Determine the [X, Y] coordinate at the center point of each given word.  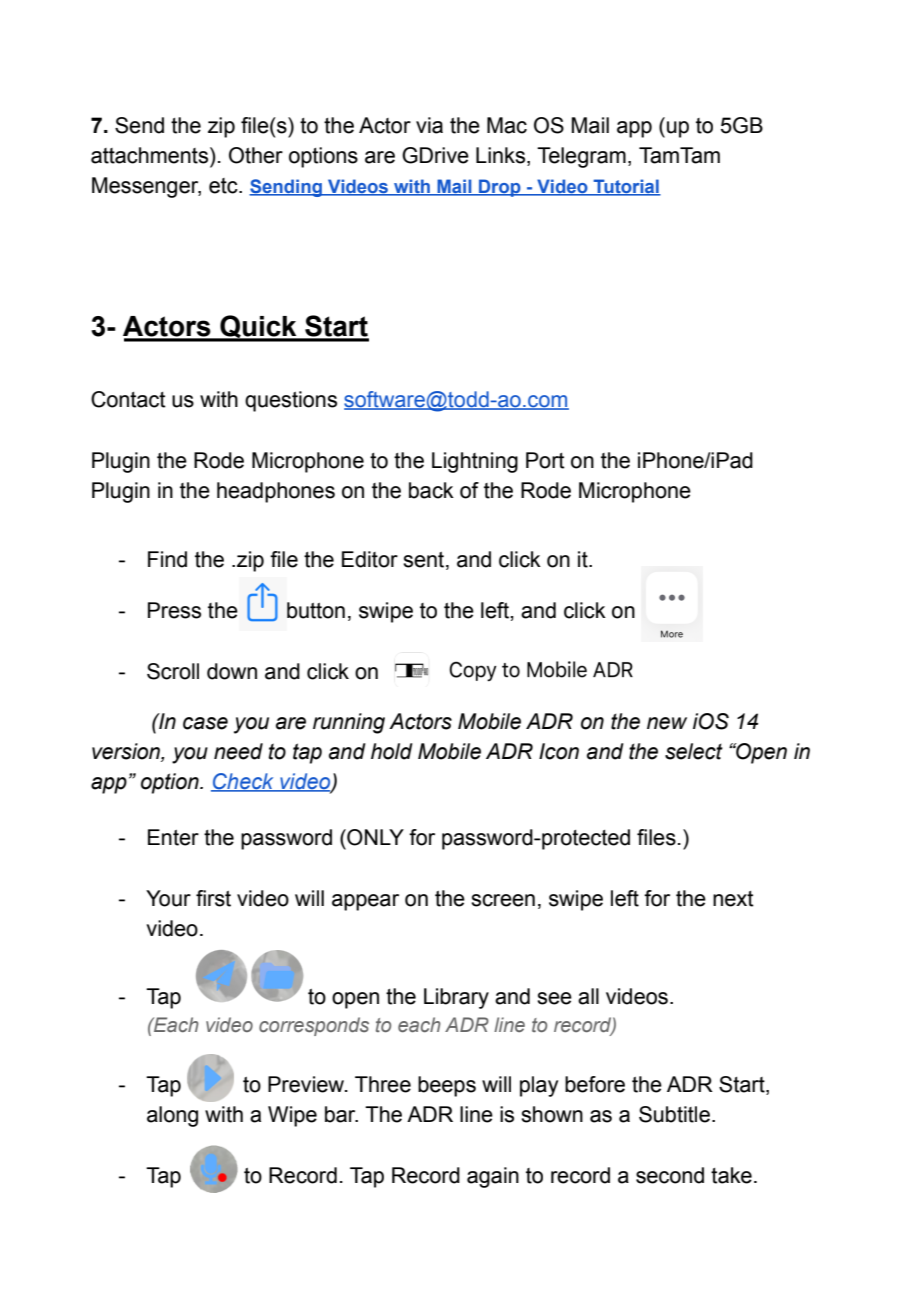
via [429, 125]
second [670, 1175]
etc [224, 186]
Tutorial [626, 187]
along [172, 1116]
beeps [447, 1086]
